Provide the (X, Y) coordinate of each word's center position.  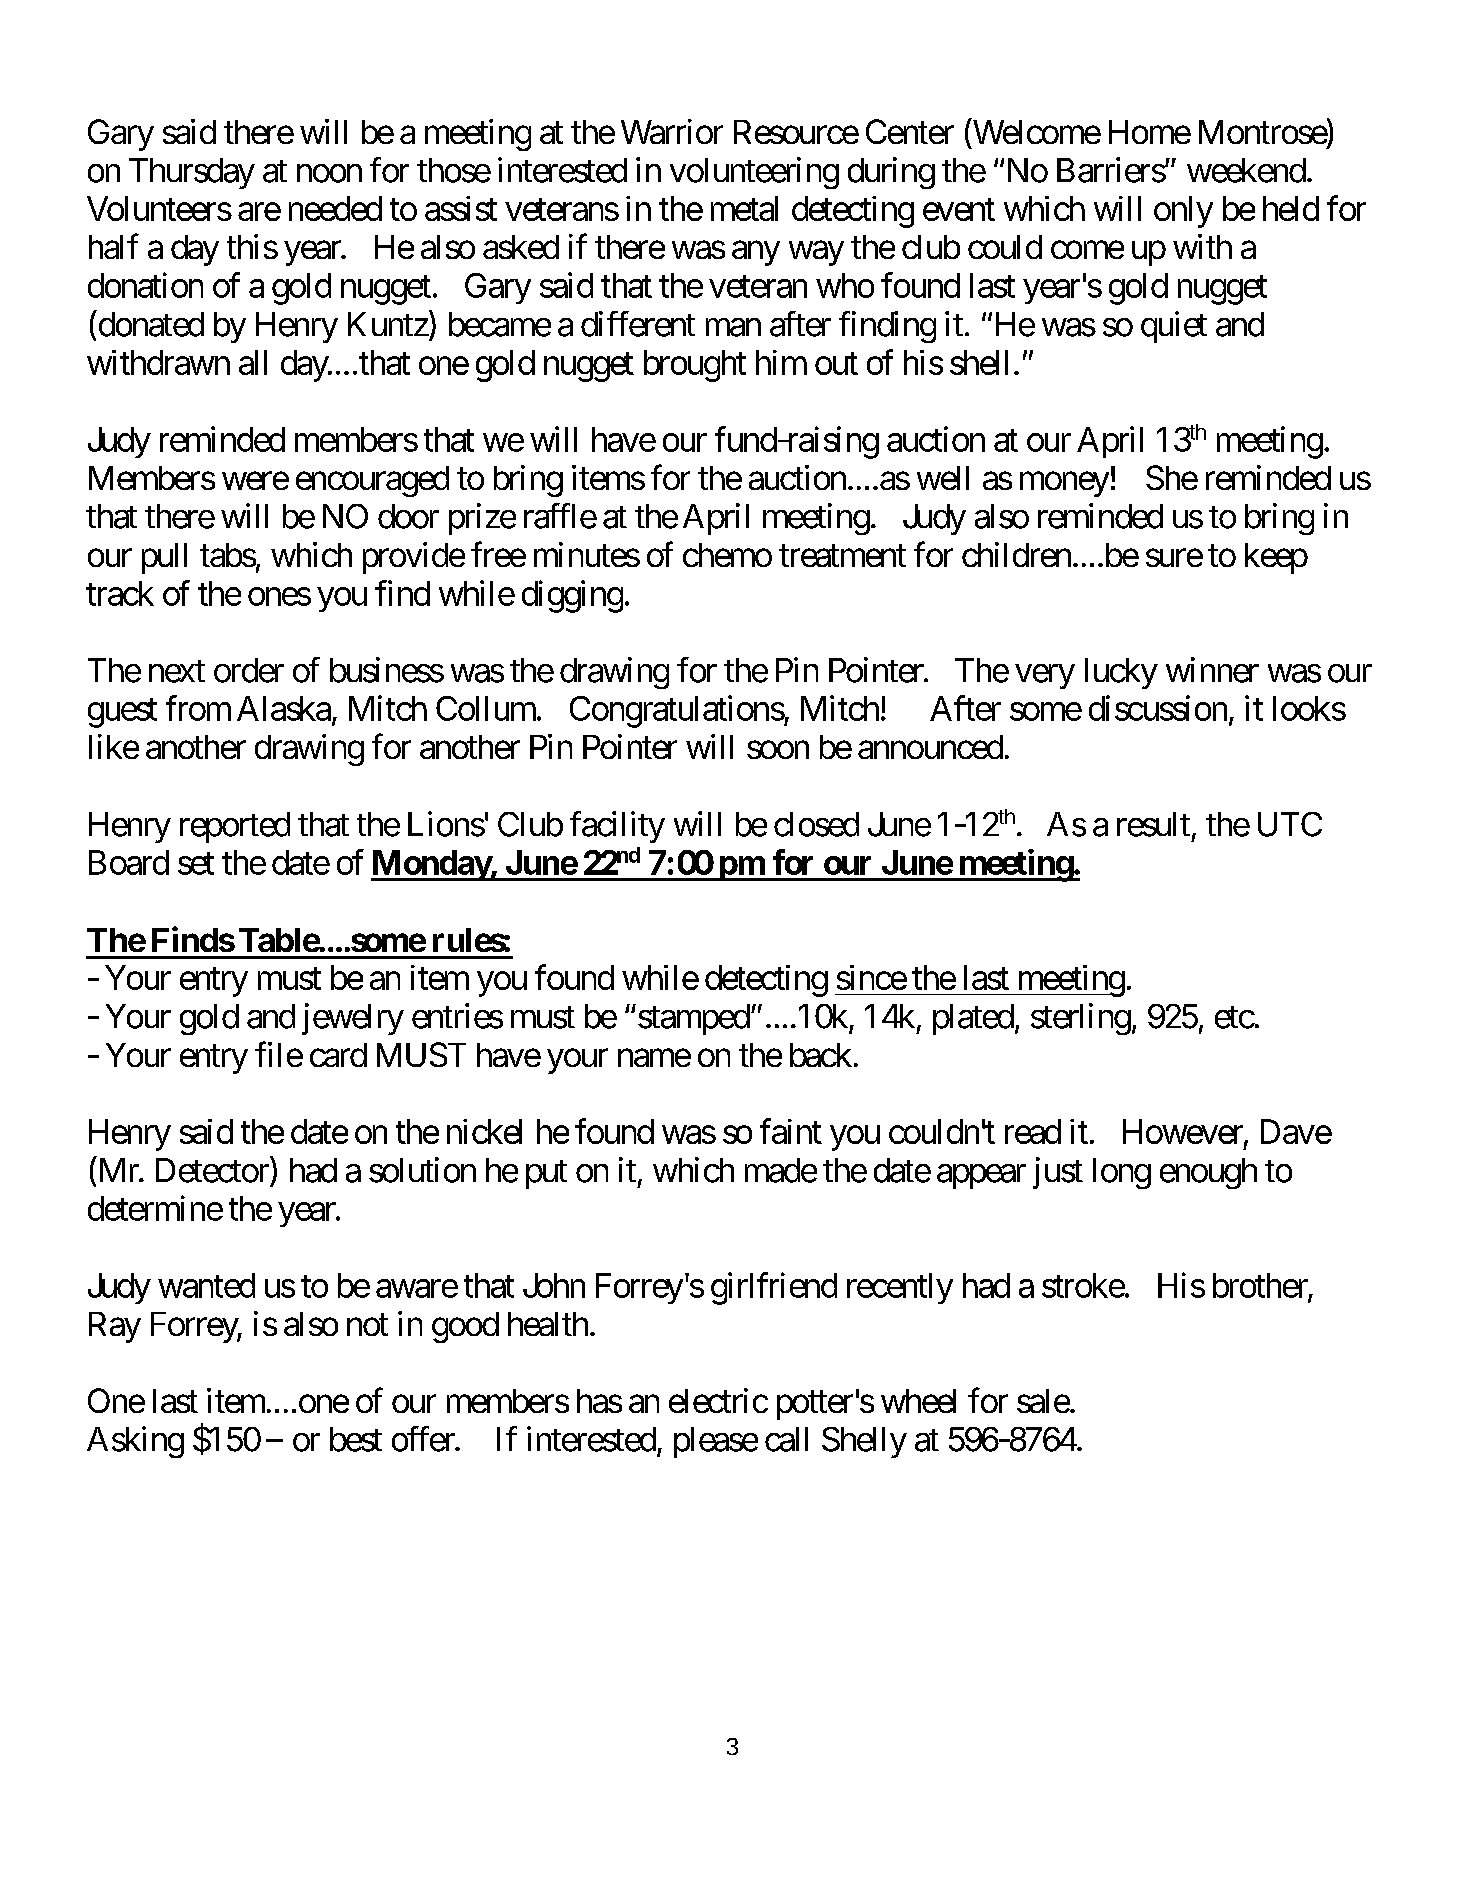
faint (791, 1131)
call (786, 1439)
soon (778, 750)
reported (235, 827)
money (1064, 484)
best (356, 1439)
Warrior (672, 131)
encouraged (372, 481)
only (1183, 212)
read (1033, 1131)
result (1153, 824)
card (338, 1055)
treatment (842, 556)
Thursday (192, 173)
